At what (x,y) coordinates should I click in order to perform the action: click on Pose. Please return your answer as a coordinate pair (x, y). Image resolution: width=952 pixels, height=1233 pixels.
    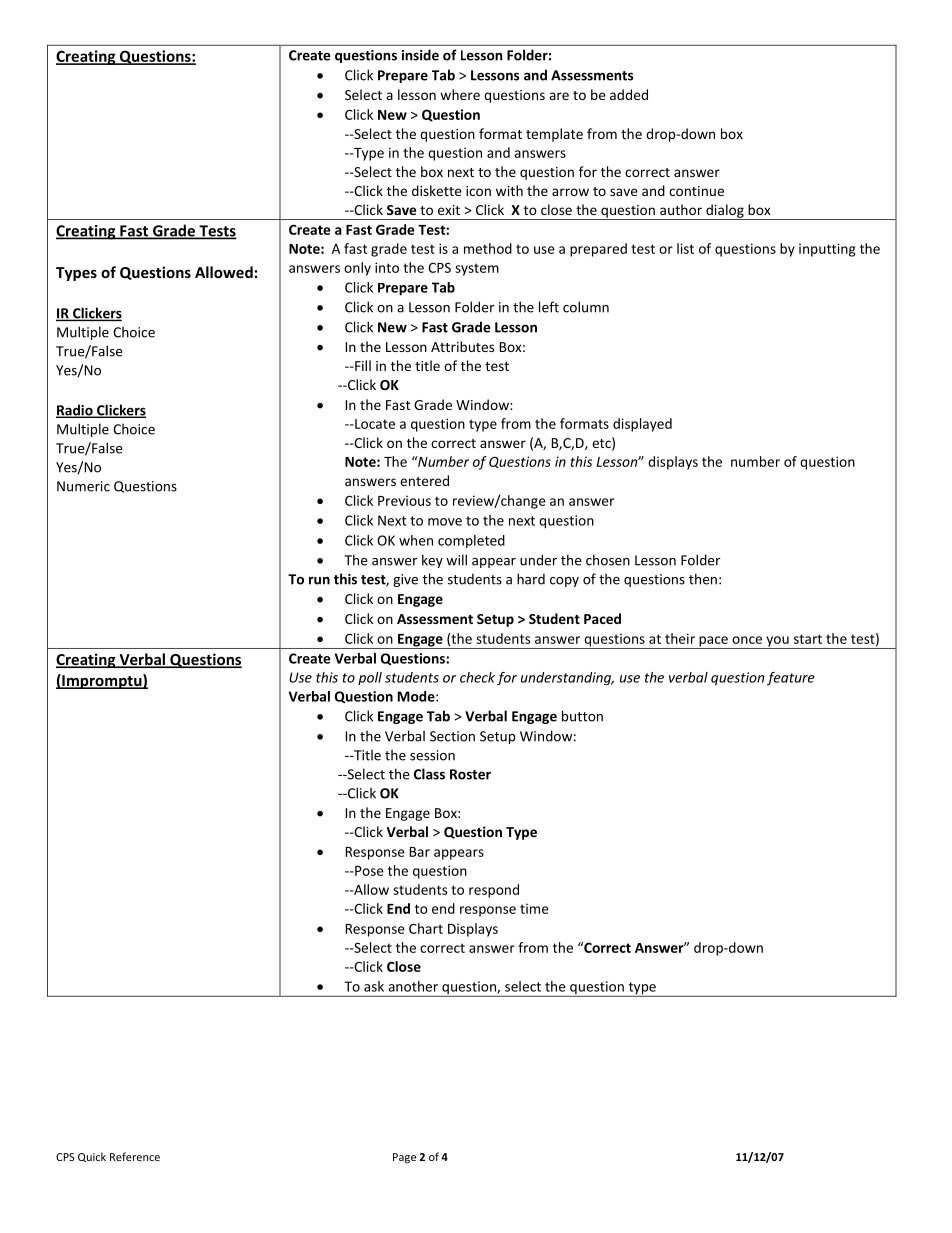
    Looking at the image, I should click on (368, 871).
